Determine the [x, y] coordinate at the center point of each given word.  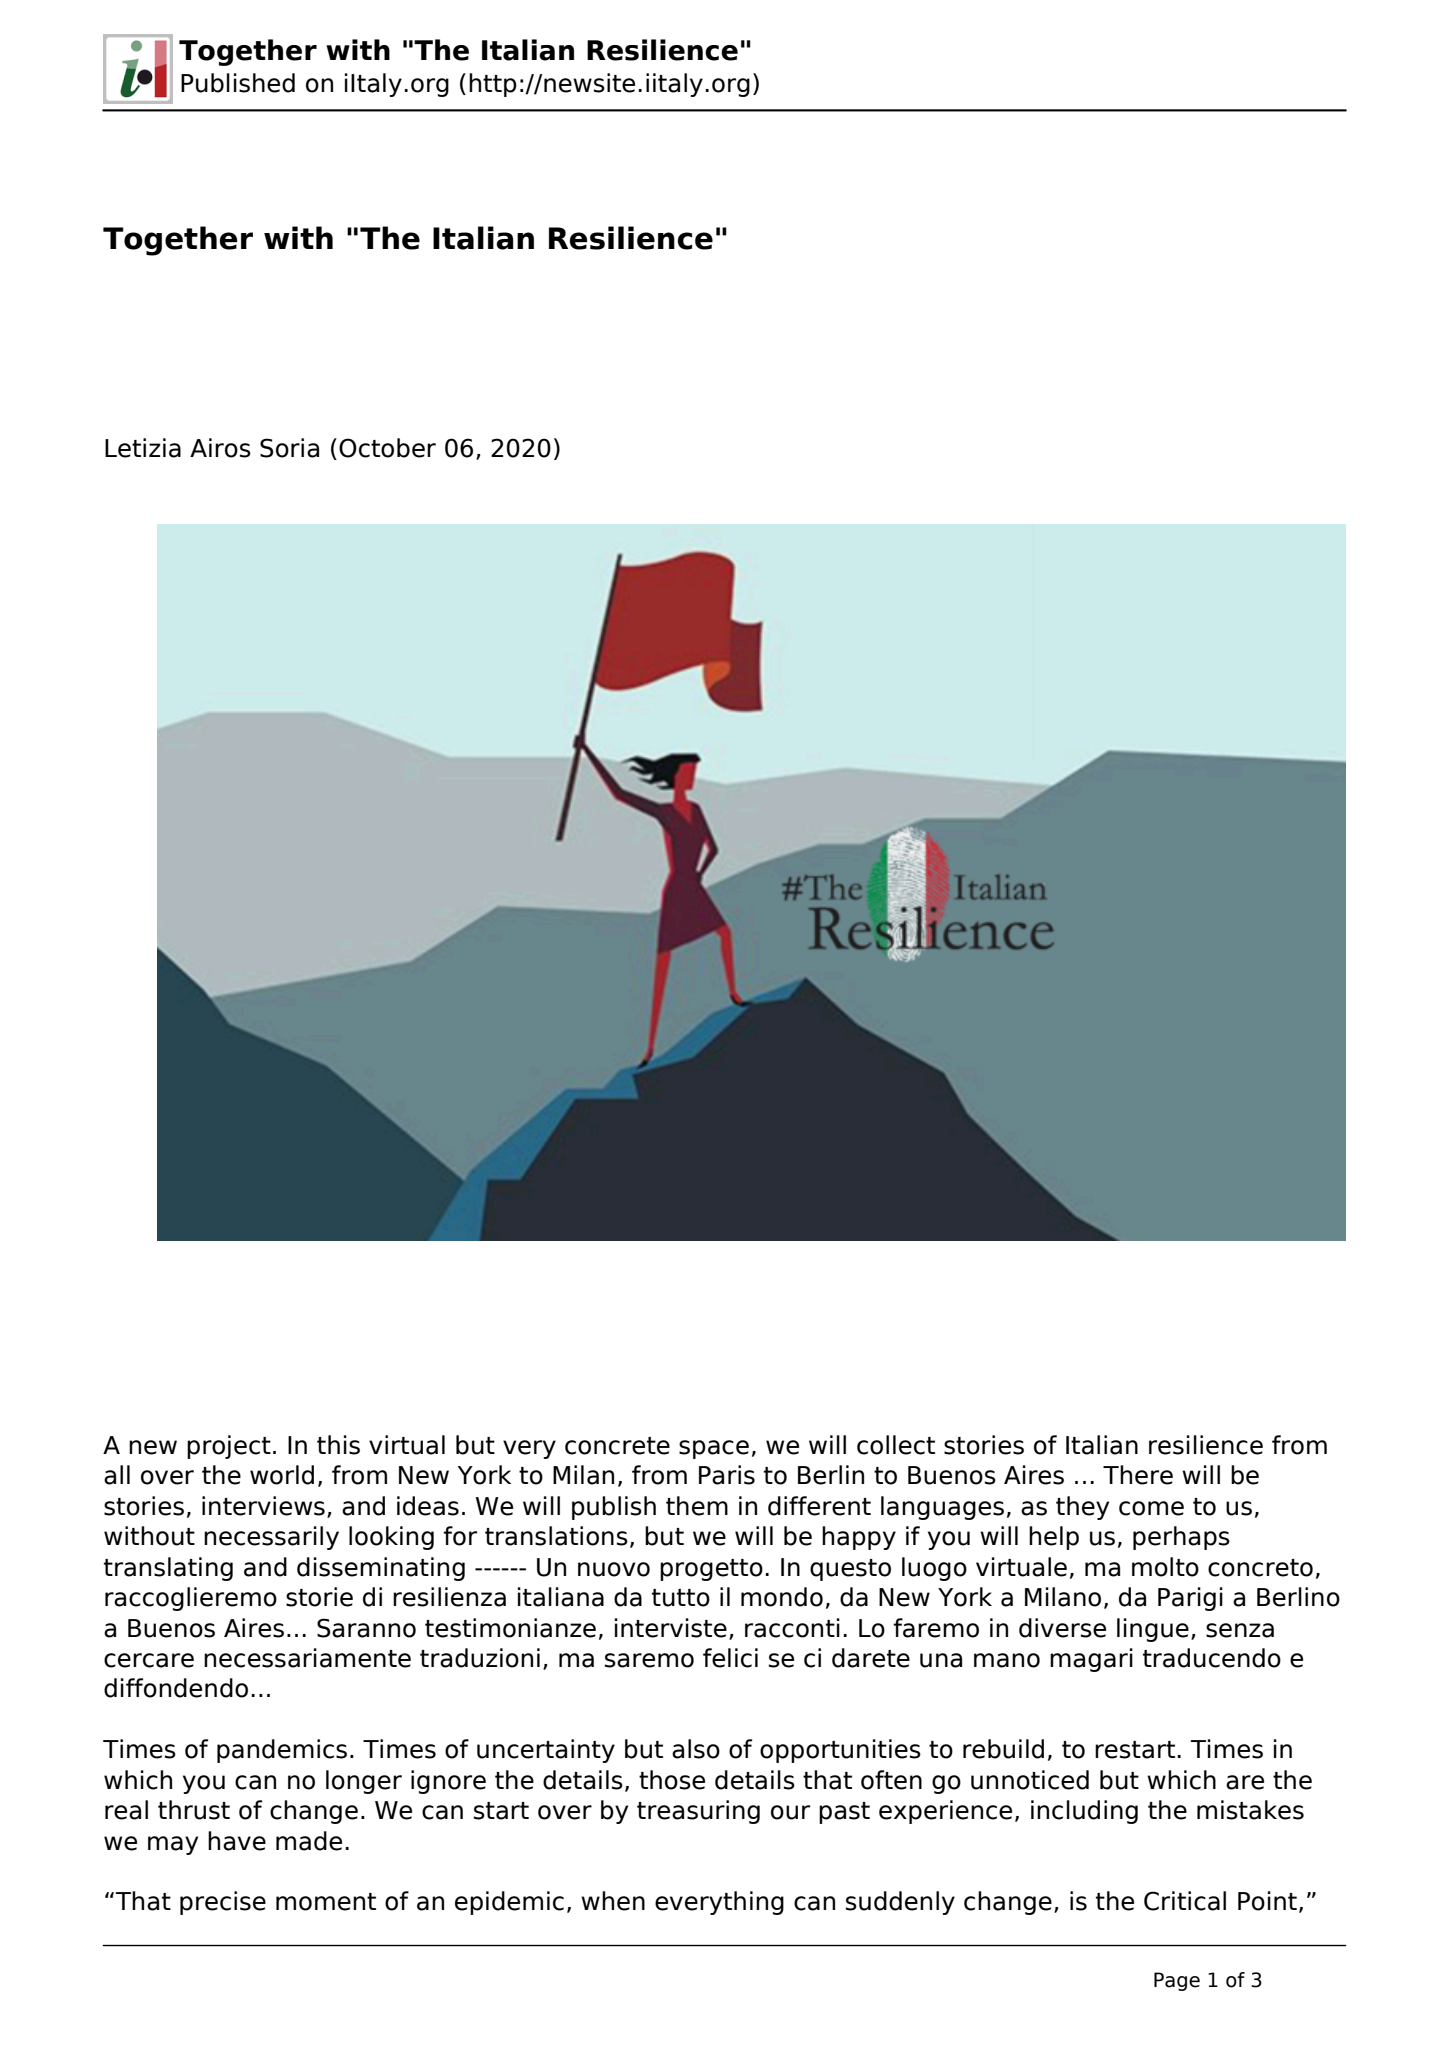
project [229, 1447]
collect [896, 1445]
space [714, 1449]
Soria [289, 448]
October [387, 448]
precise [223, 1903]
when [613, 1901]
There [1138, 1475]
